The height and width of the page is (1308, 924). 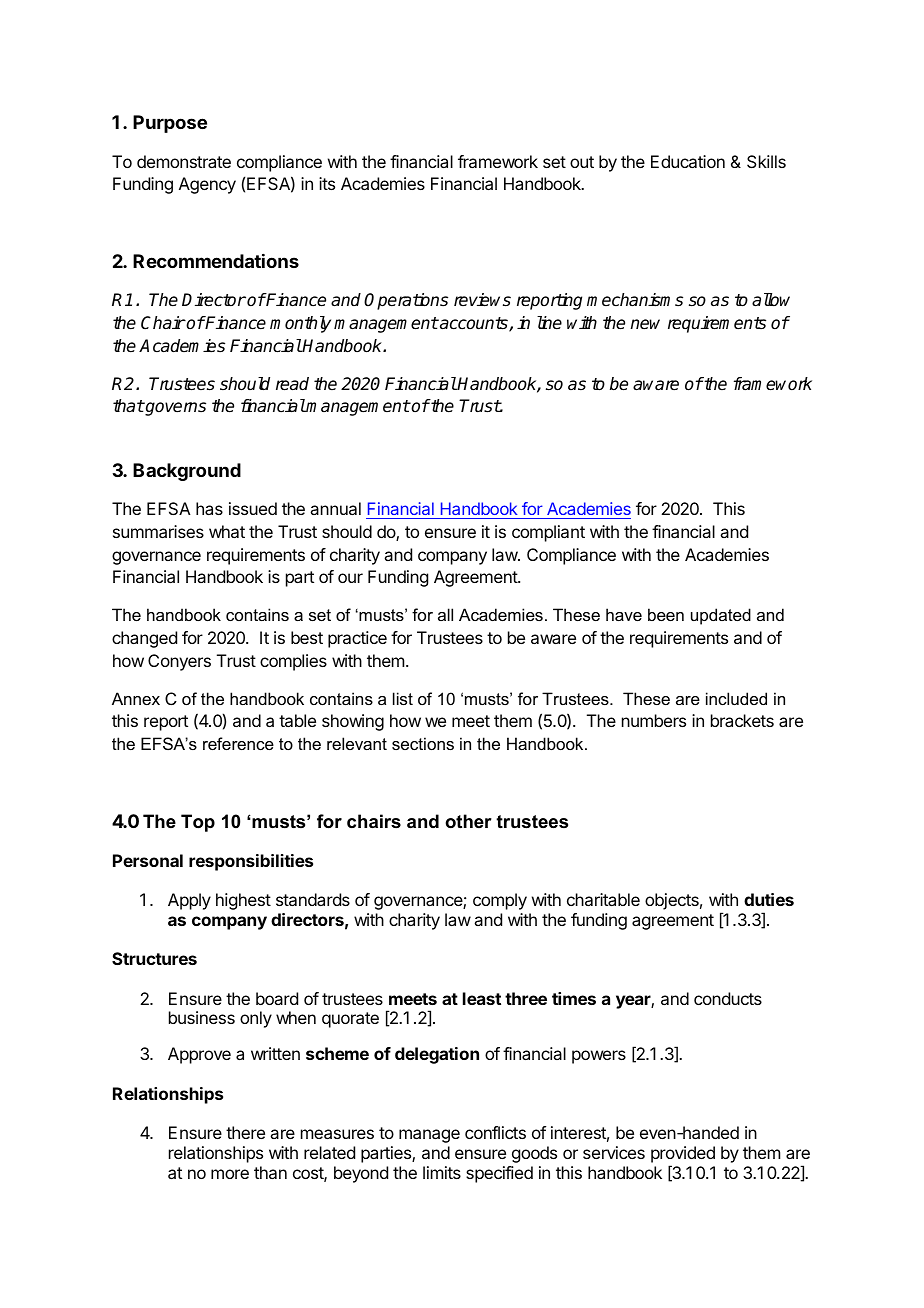 I want to click on demonstrate, so click(x=184, y=161).
